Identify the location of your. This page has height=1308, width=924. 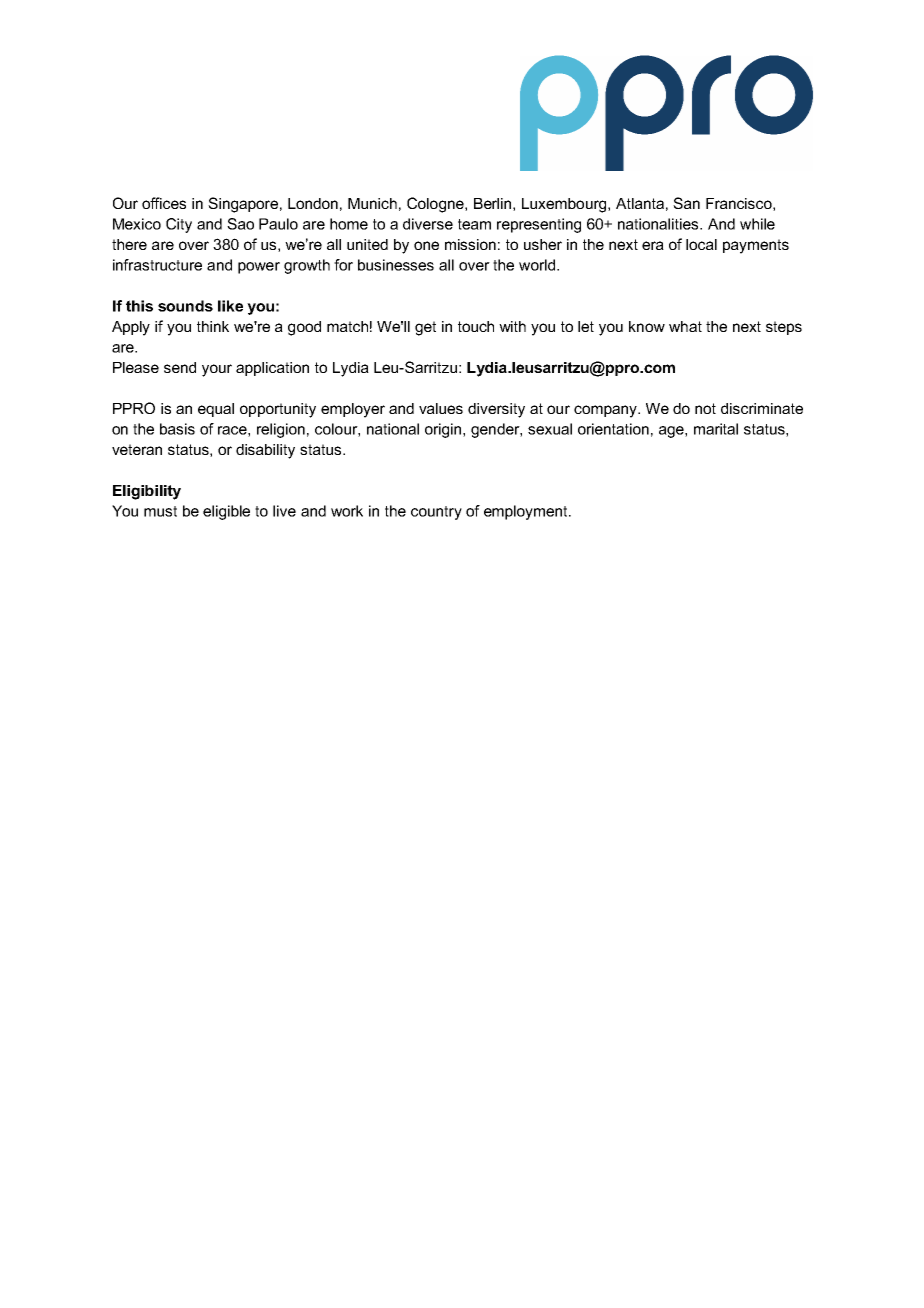
(217, 370).
